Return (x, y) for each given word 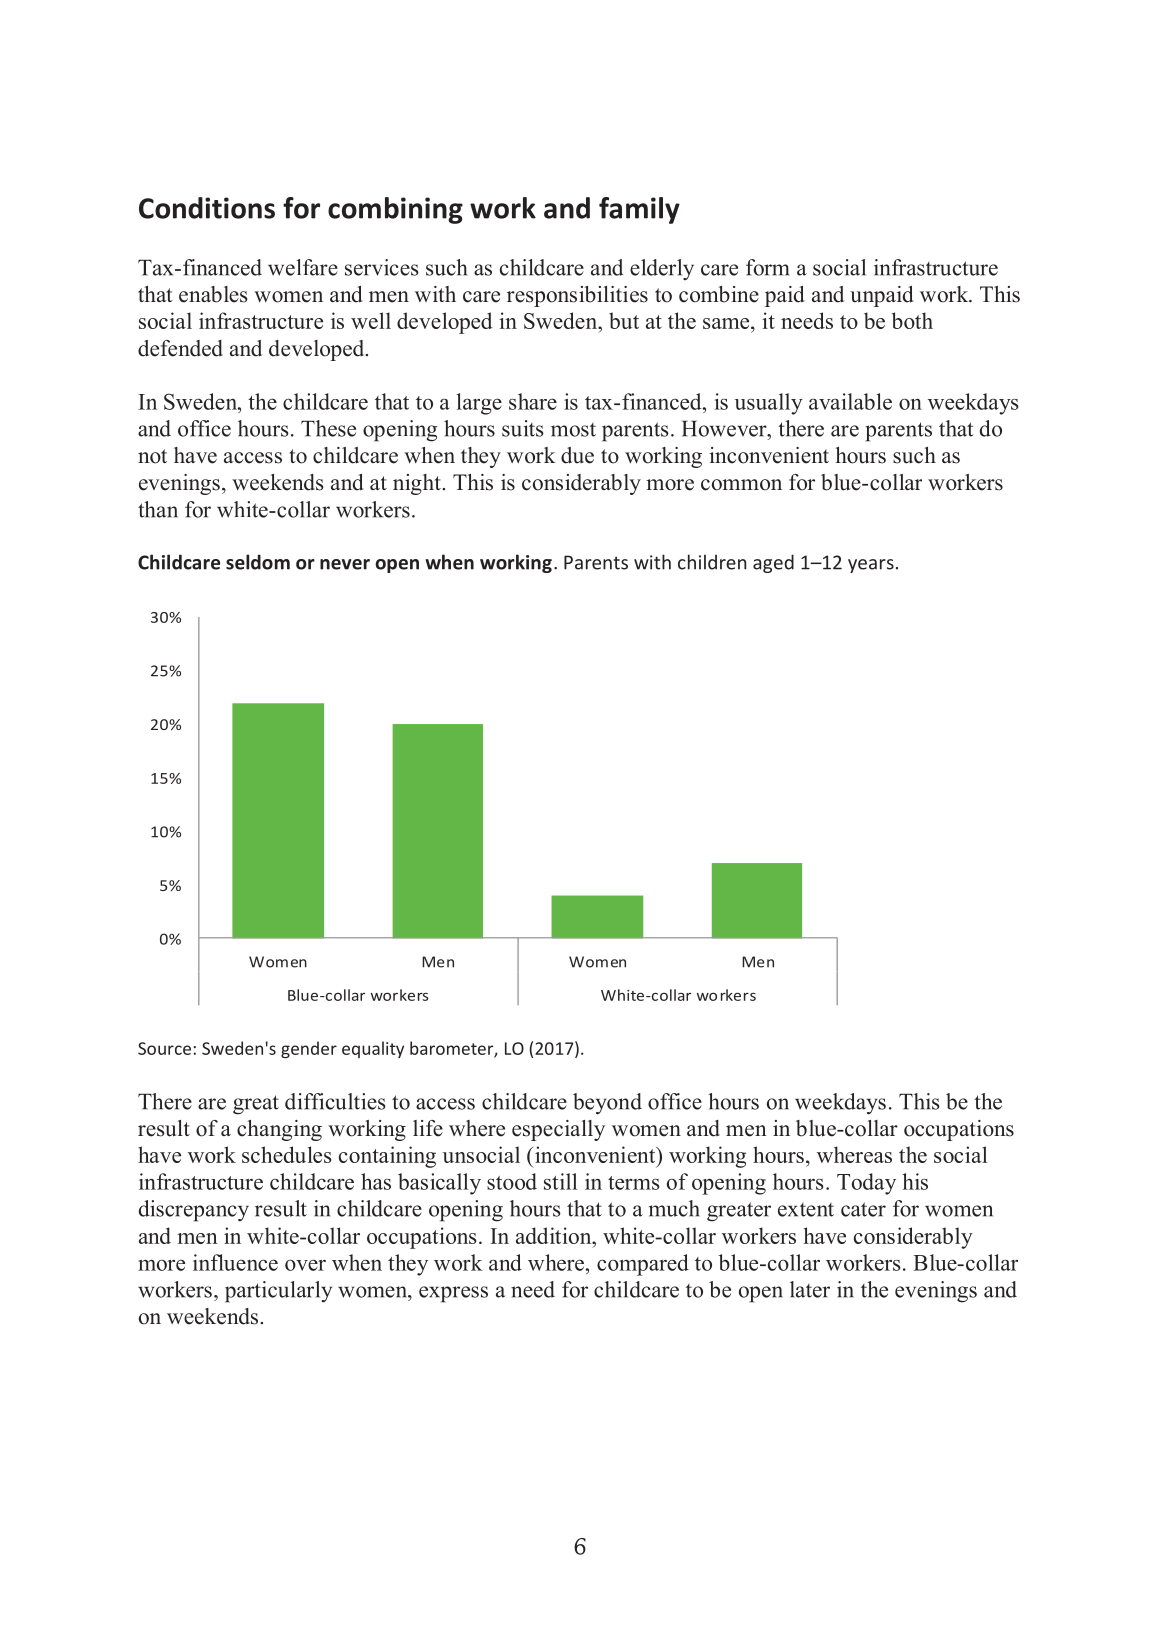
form (767, 267)
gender (309, 1049)
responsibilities (577, 296)
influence (235, 1262)
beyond (607, 1104)
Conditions (207, 208)
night (417, 484)
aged (773, 563)
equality (373, 1049)
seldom (258, 562)
